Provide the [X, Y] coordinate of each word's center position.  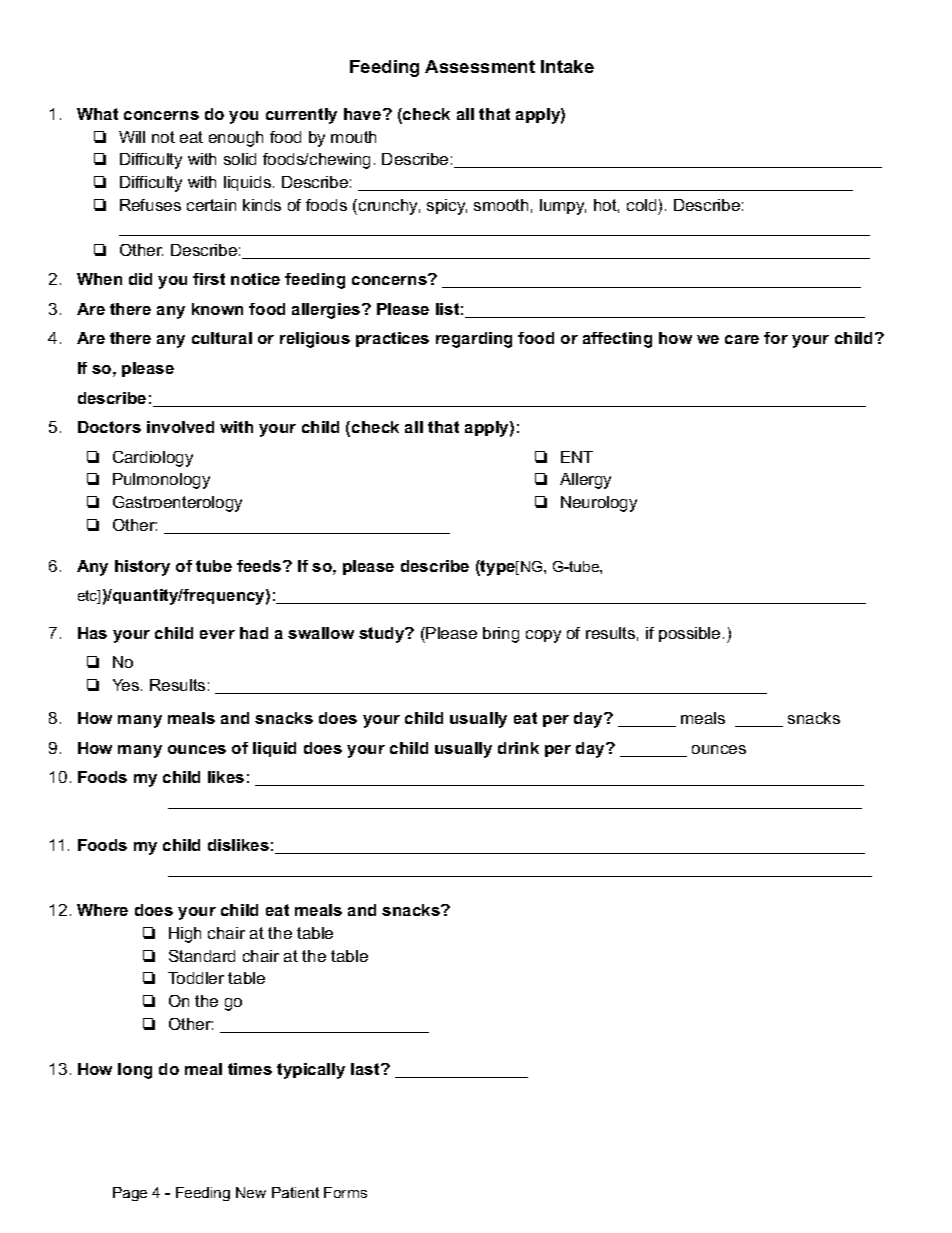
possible [689, 634]
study [383, 635]
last [366, 1069]
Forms [345, 1192]
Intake [567, 66]
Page [130, 1194]
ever [217, 634]
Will [132, 137]
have [364, 114]
